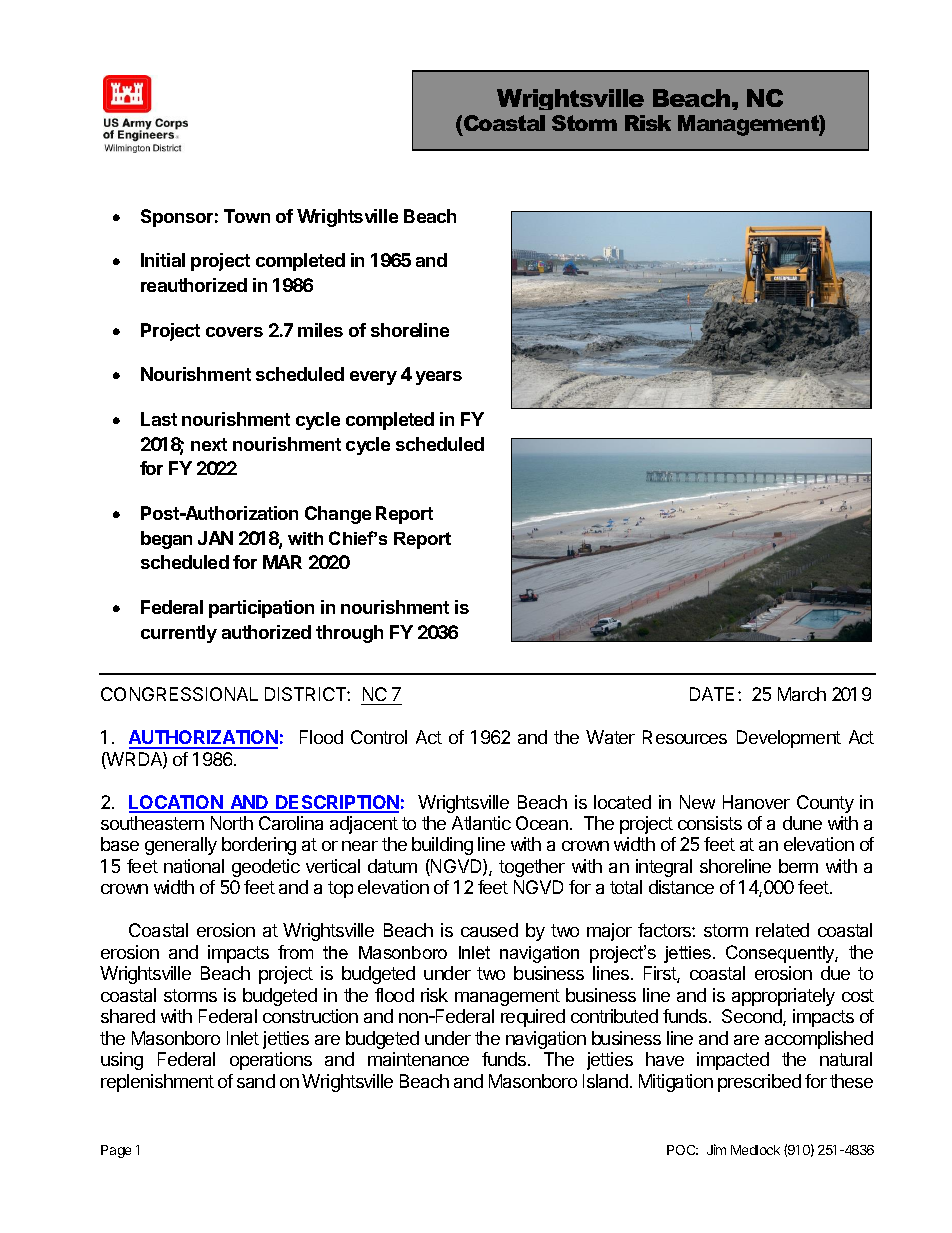 This screenshot has width=952, height=1233. Describe the element at coordinates (489, 930) in the screenshot. I see `caused` at that location.
